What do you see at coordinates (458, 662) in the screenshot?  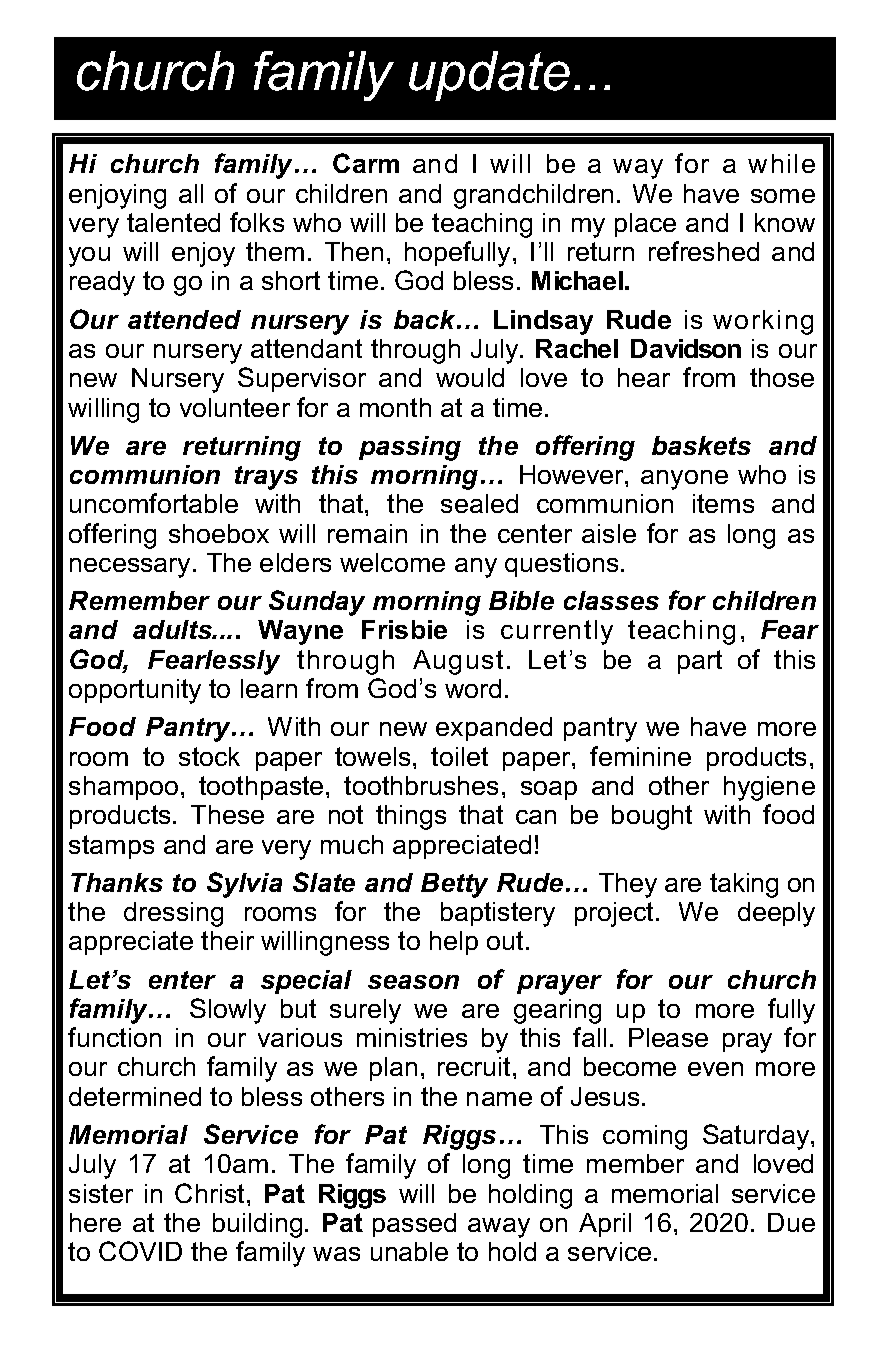 I see `August` at bounding box center [458, 662].
